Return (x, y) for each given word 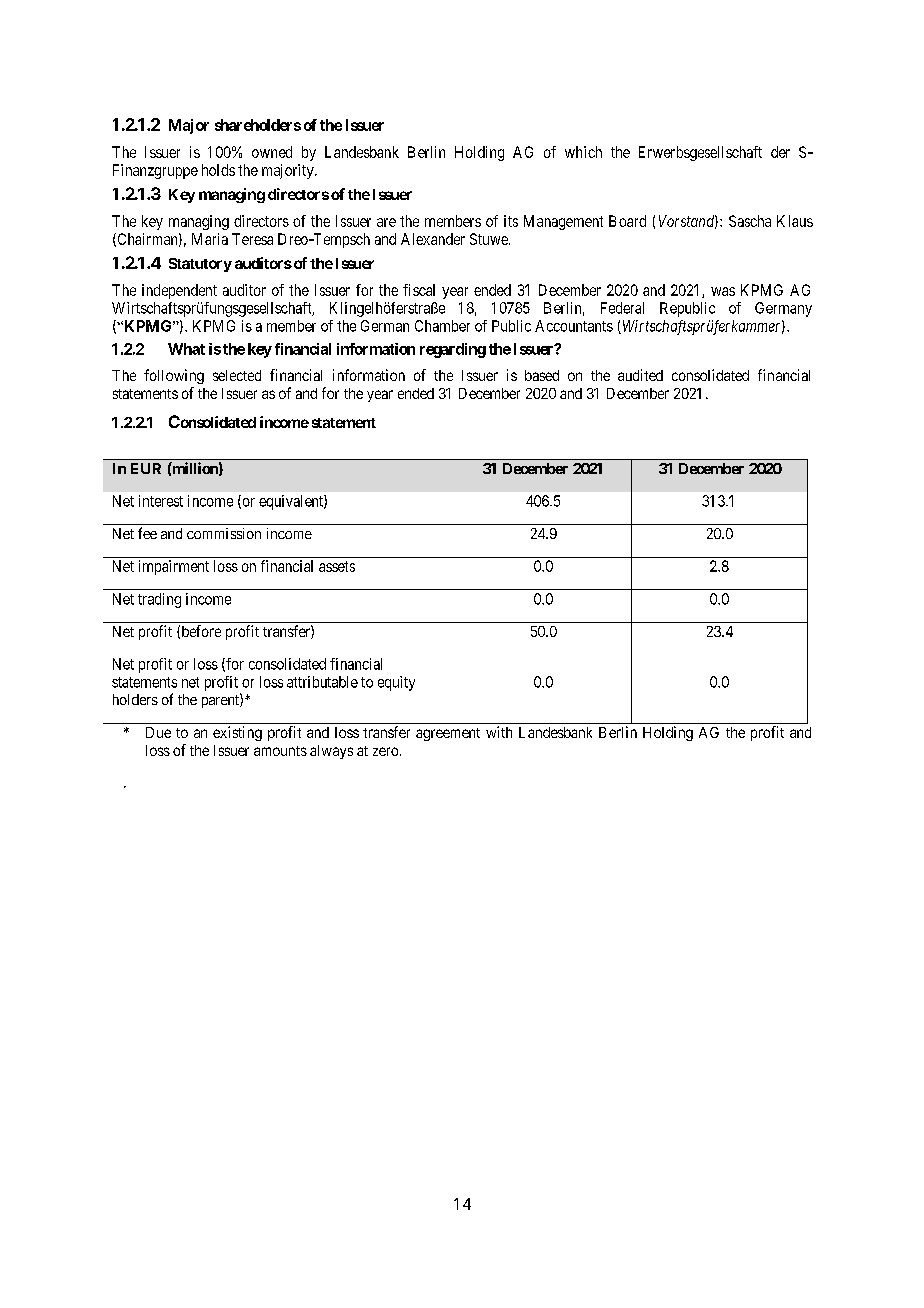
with (499, 732)
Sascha (750, 221)
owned (272, 152)
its (511, 221)
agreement (448, 734)
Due (158, 732)
